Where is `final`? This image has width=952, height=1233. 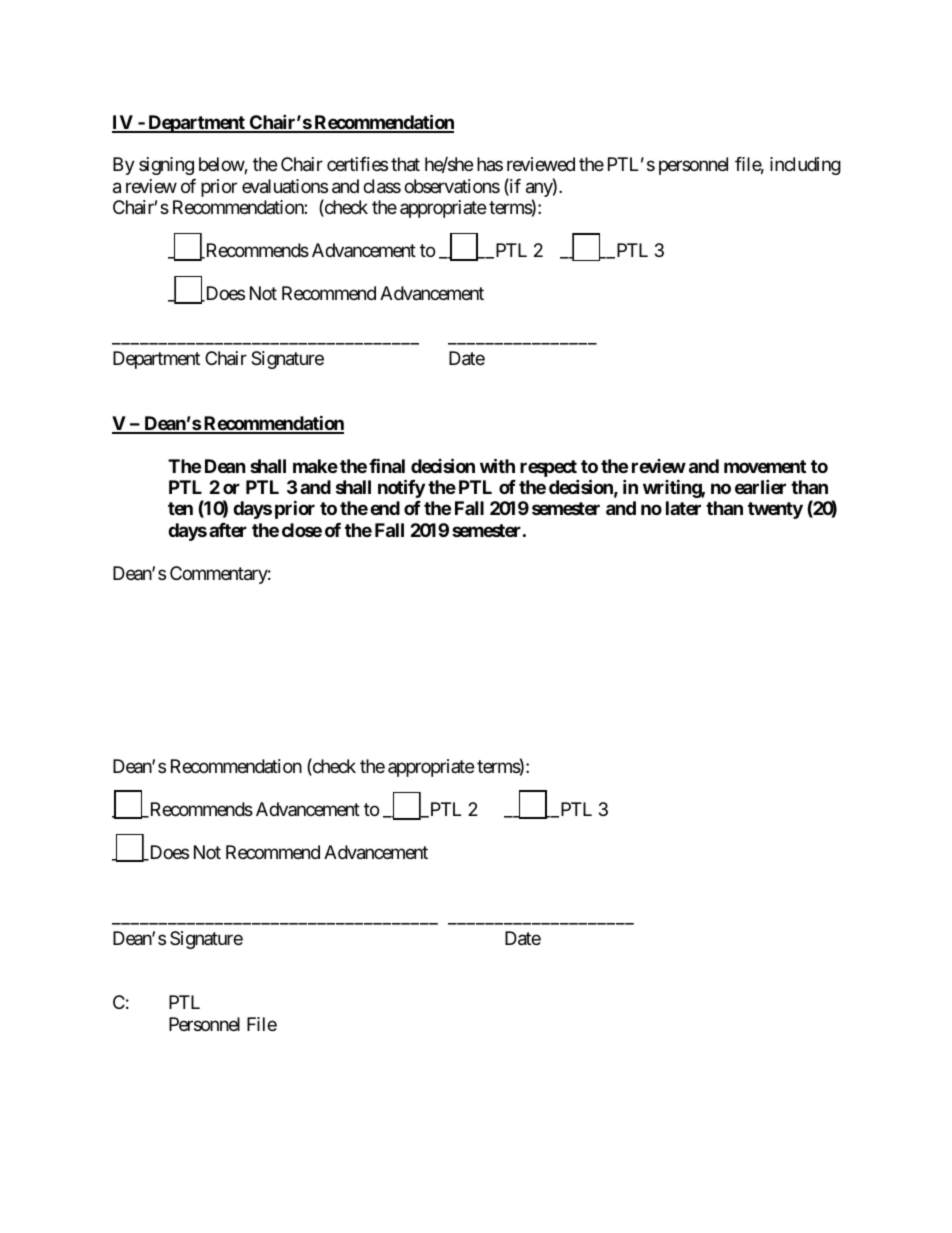
final is located at coordinates (387, 465).
